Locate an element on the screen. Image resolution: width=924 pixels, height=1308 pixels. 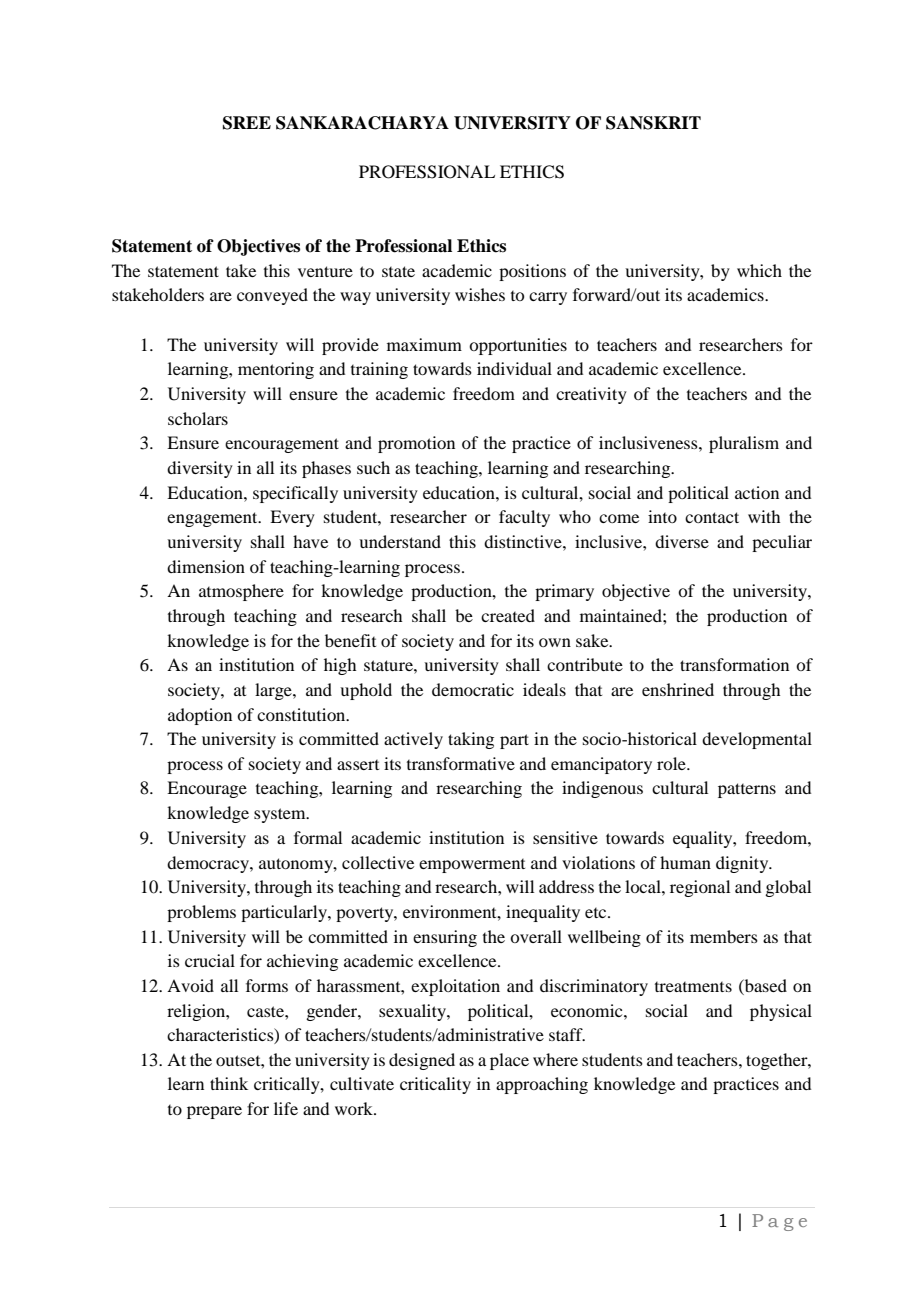
members is located at coordinates (724, 936).
